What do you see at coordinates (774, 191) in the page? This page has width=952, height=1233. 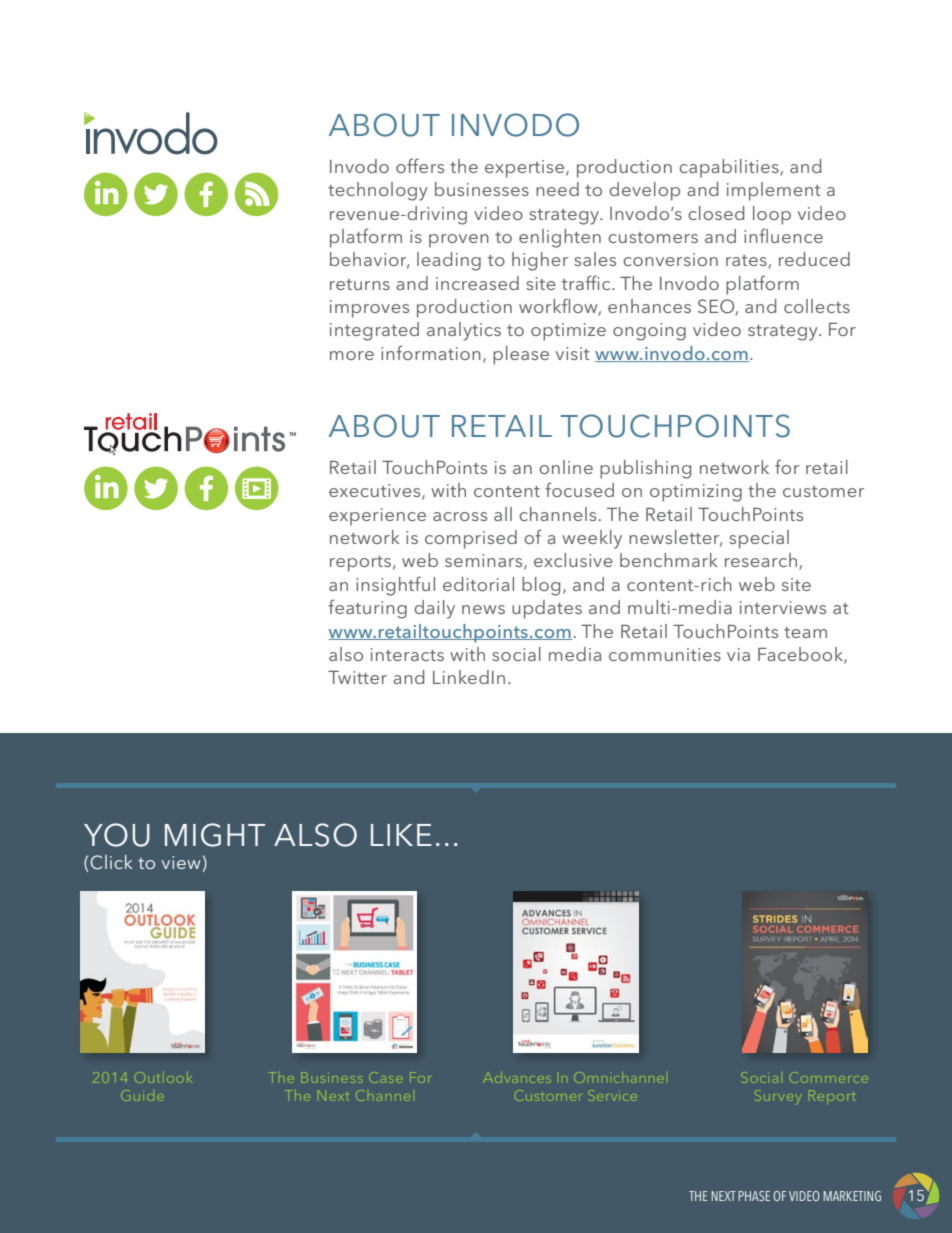 I see `implement` at bounding box center [774, 191].
